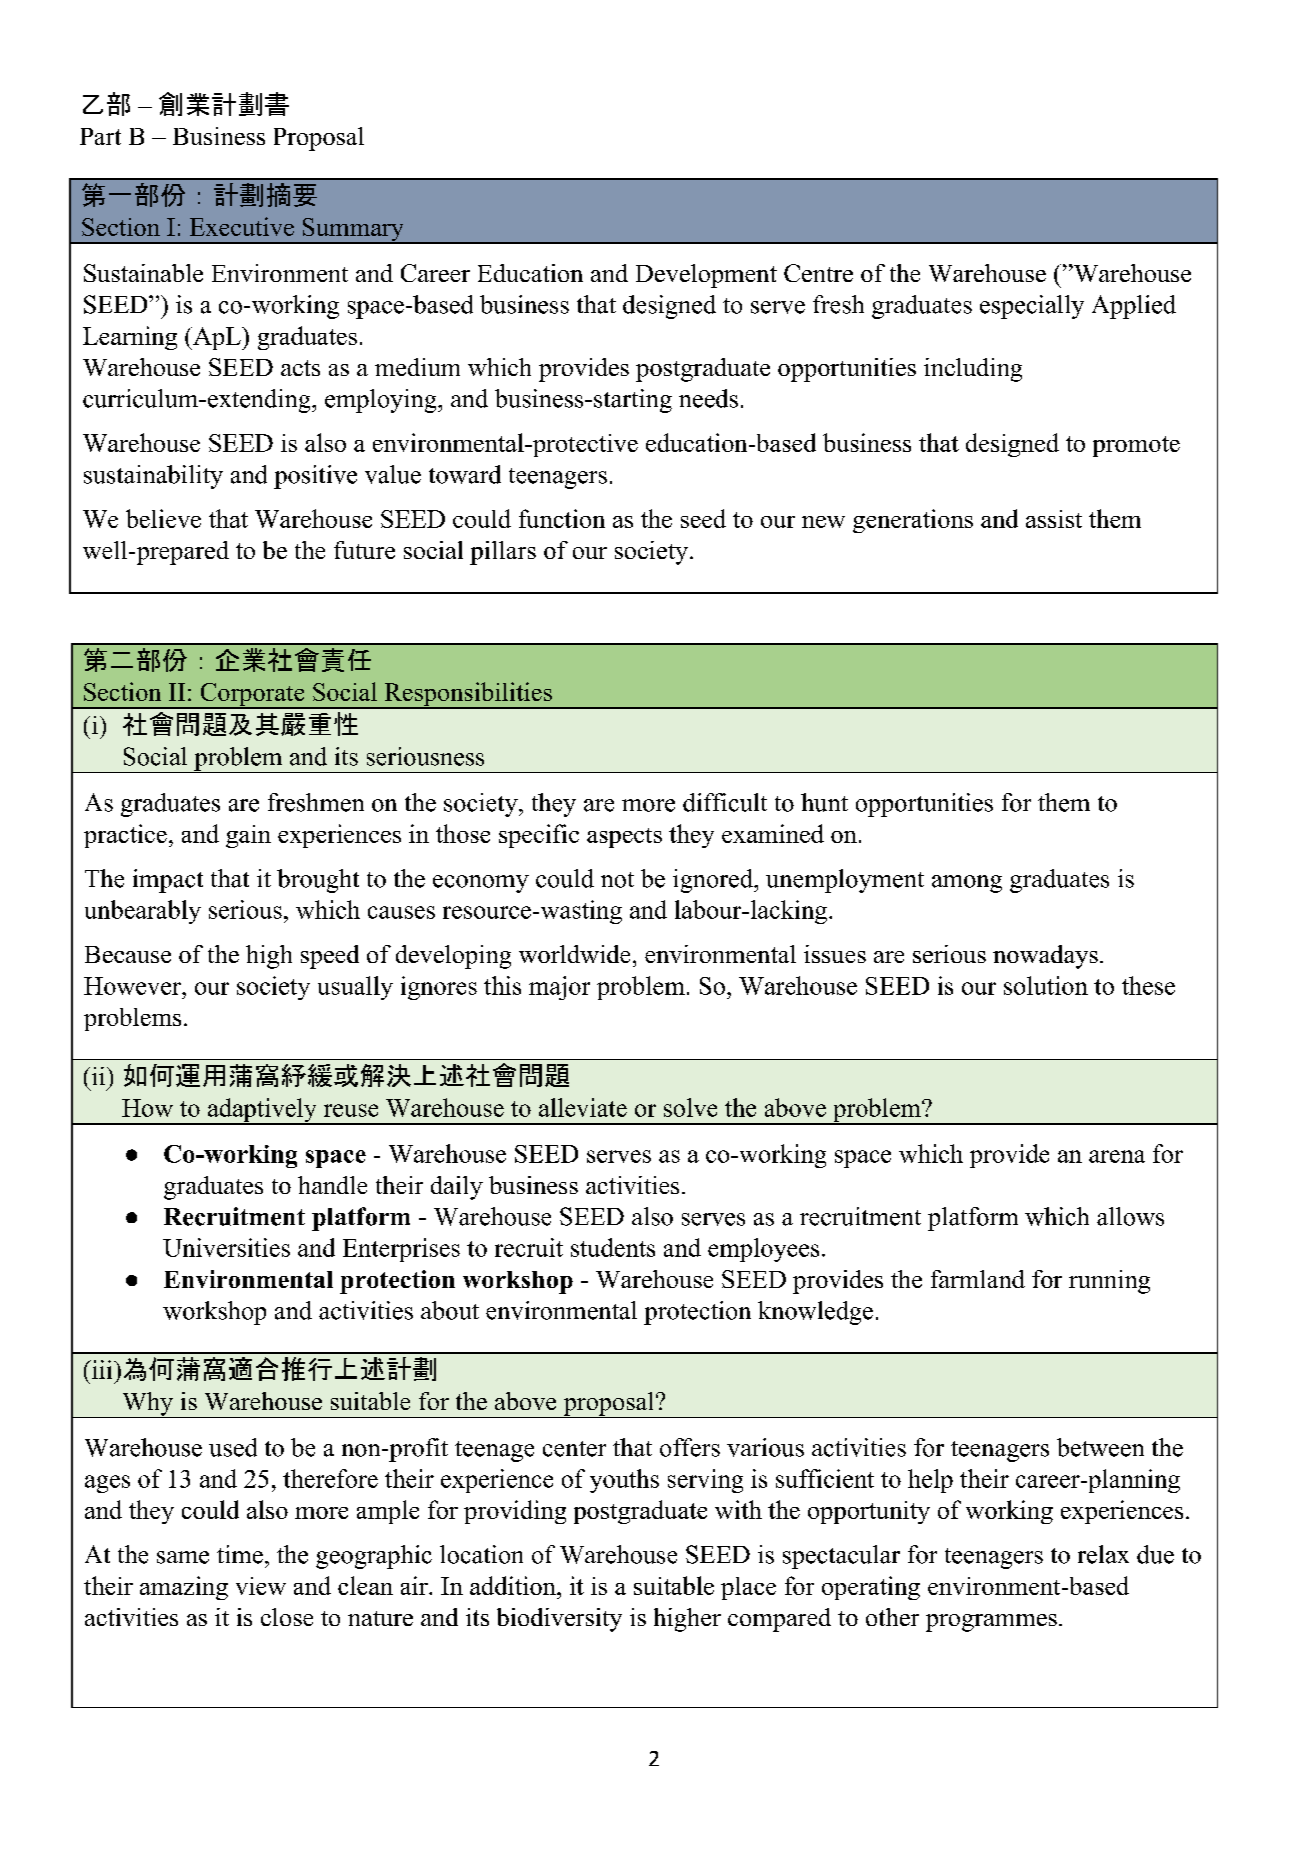 The image size is (1309, 1852). Describe the element at coordinates (1032, 307) in the screenshot. I see `especially` at that location.
